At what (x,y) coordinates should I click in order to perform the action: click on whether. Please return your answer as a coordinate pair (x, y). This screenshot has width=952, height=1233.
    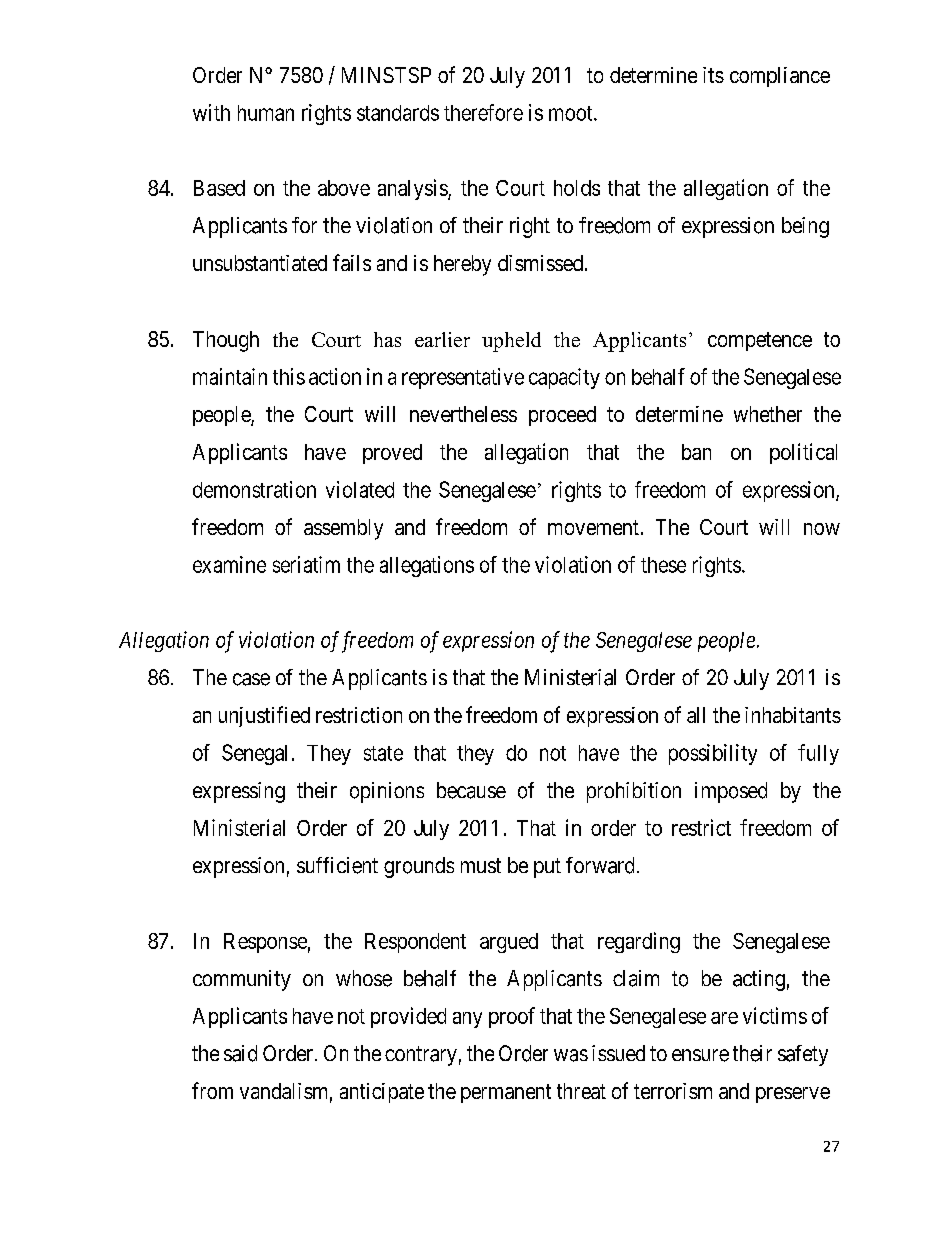
    Looking at the image, I should click on (768, 414).
